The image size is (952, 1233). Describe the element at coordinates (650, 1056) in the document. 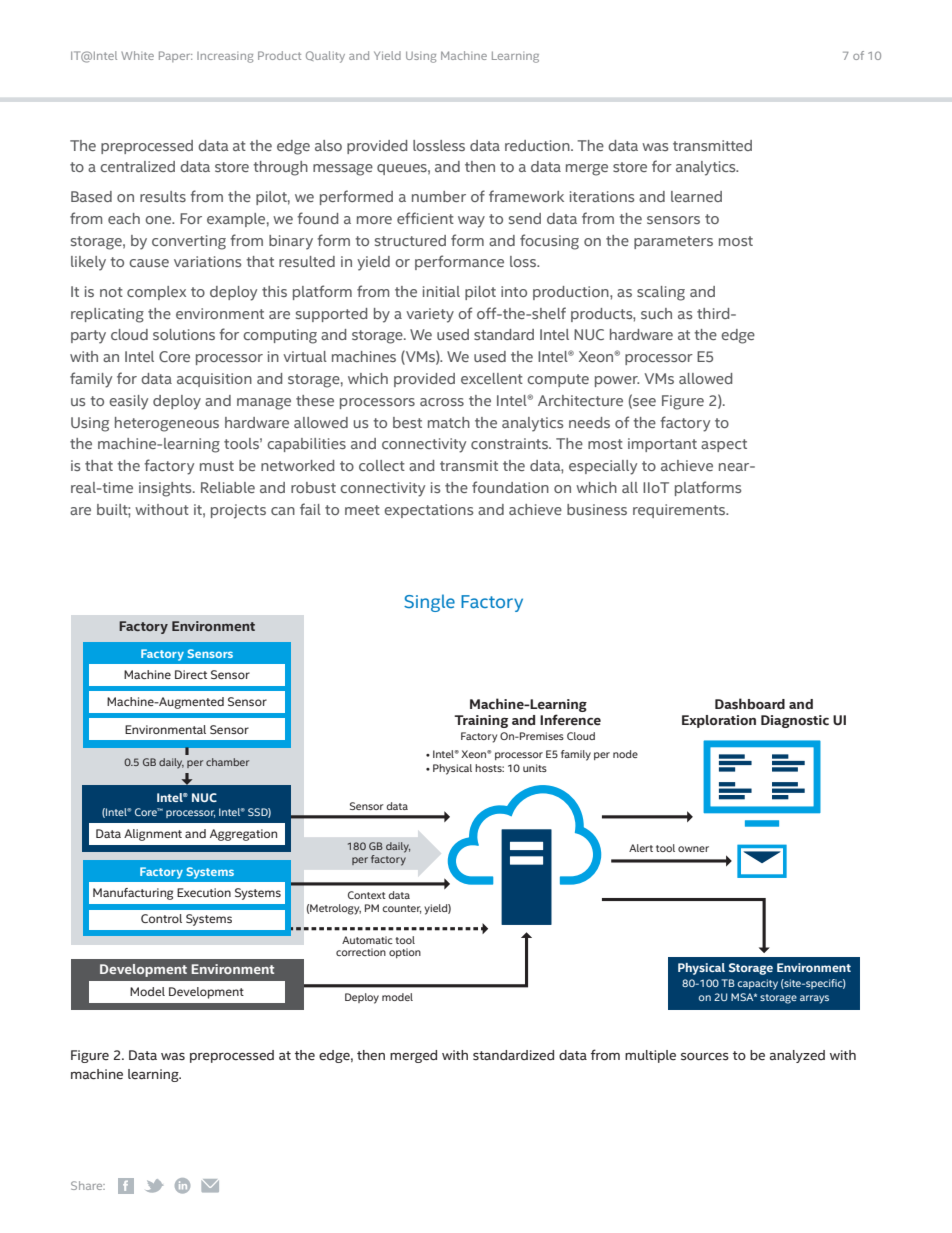

I see `multiple` at that location.
